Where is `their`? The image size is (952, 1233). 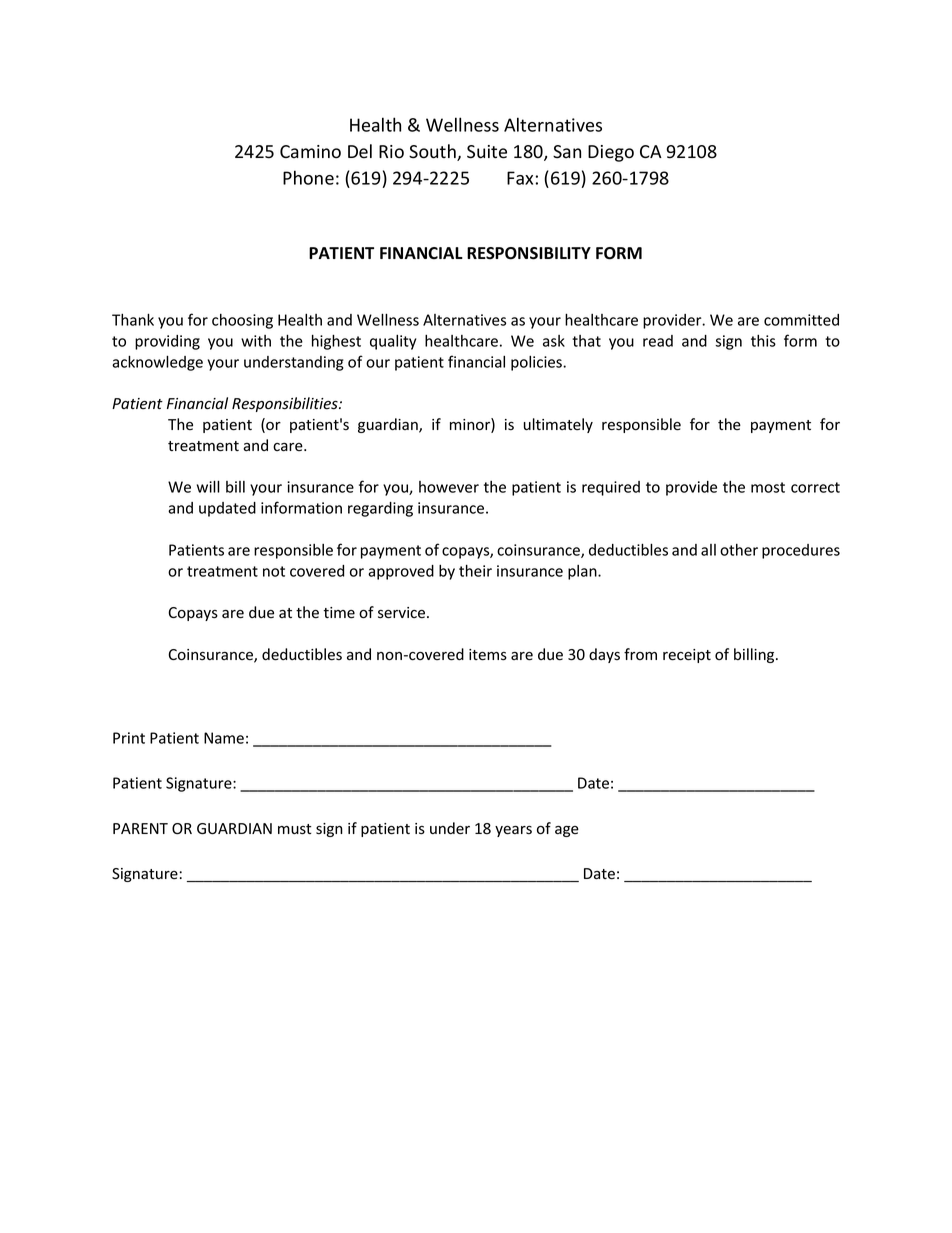 their is located at coordinates (475, 570).
